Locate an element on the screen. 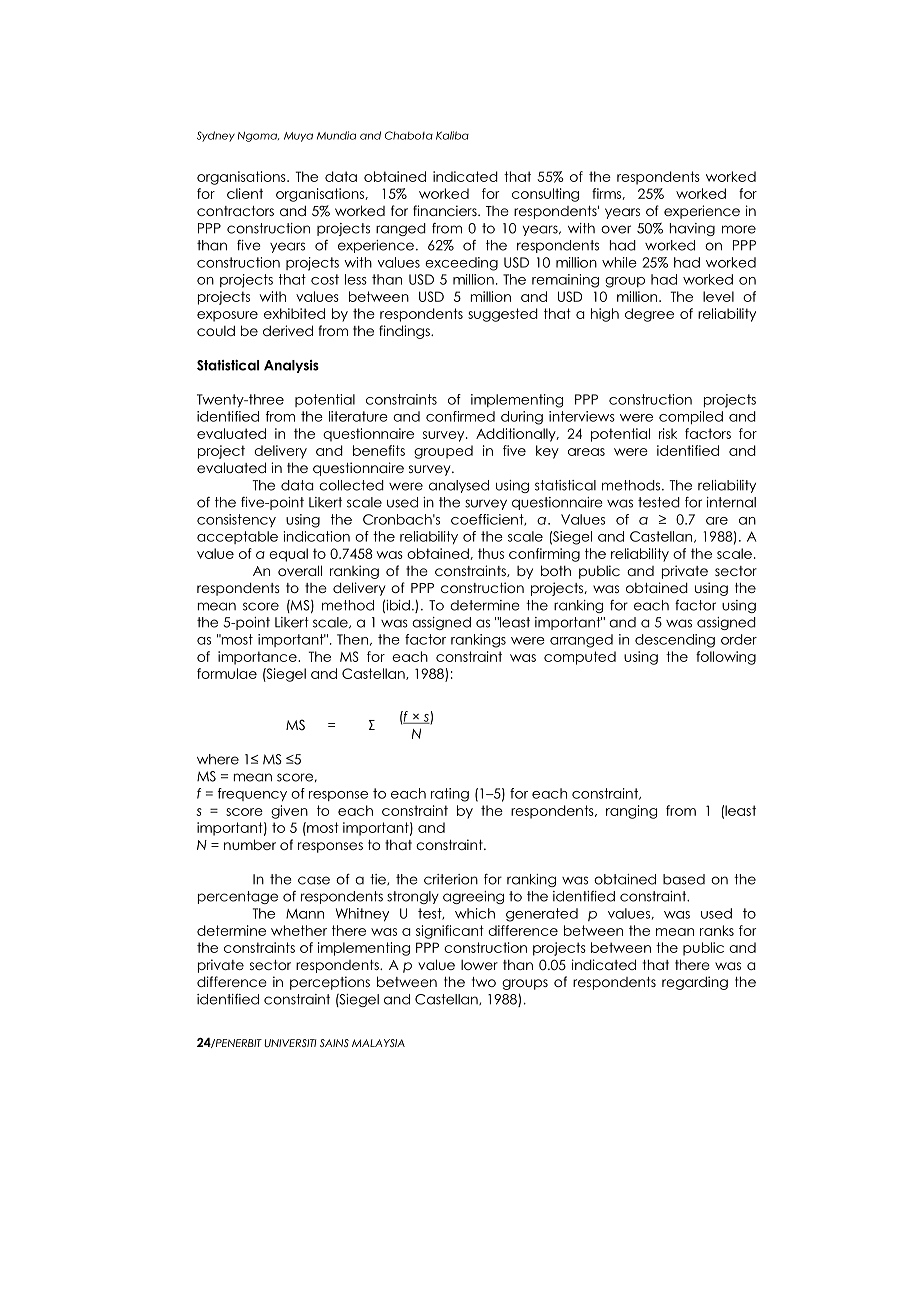 This screenshot has height=1307, width=924. perceptions is located at coordinates (330, 983).
